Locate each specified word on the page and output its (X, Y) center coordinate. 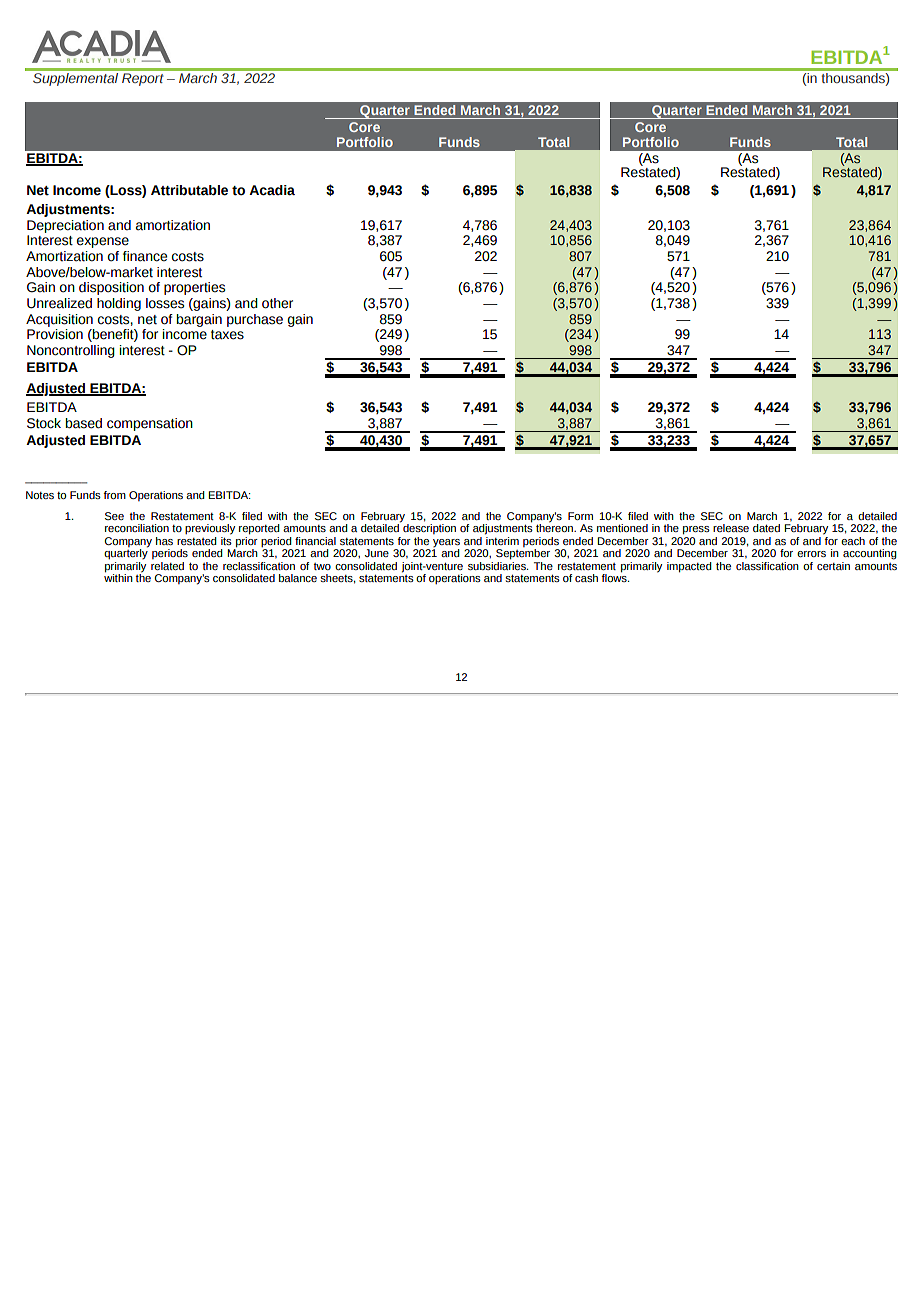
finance (145, 256)
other (277, 303)
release (731, 528)
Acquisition (59, 320)
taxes (227, 335)
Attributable (189, 190)
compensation (150, 424)
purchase (255, 320)
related (167, 566)
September (523, 554)
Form (580, 516)
